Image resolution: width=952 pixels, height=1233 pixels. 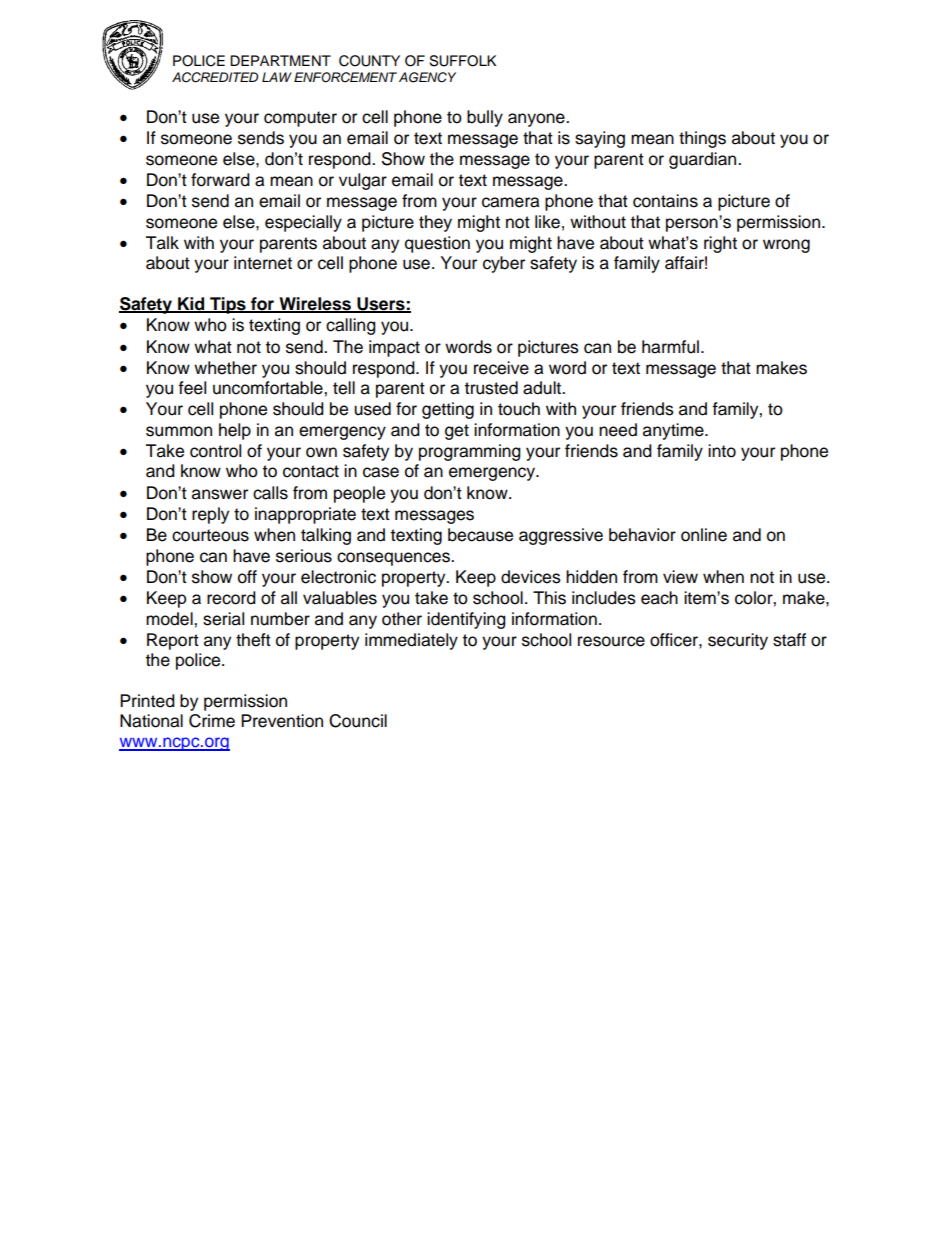 What do you see at coordinates (674, 431) in the page?
I see `anytime` at bounding box center [674, 431].
